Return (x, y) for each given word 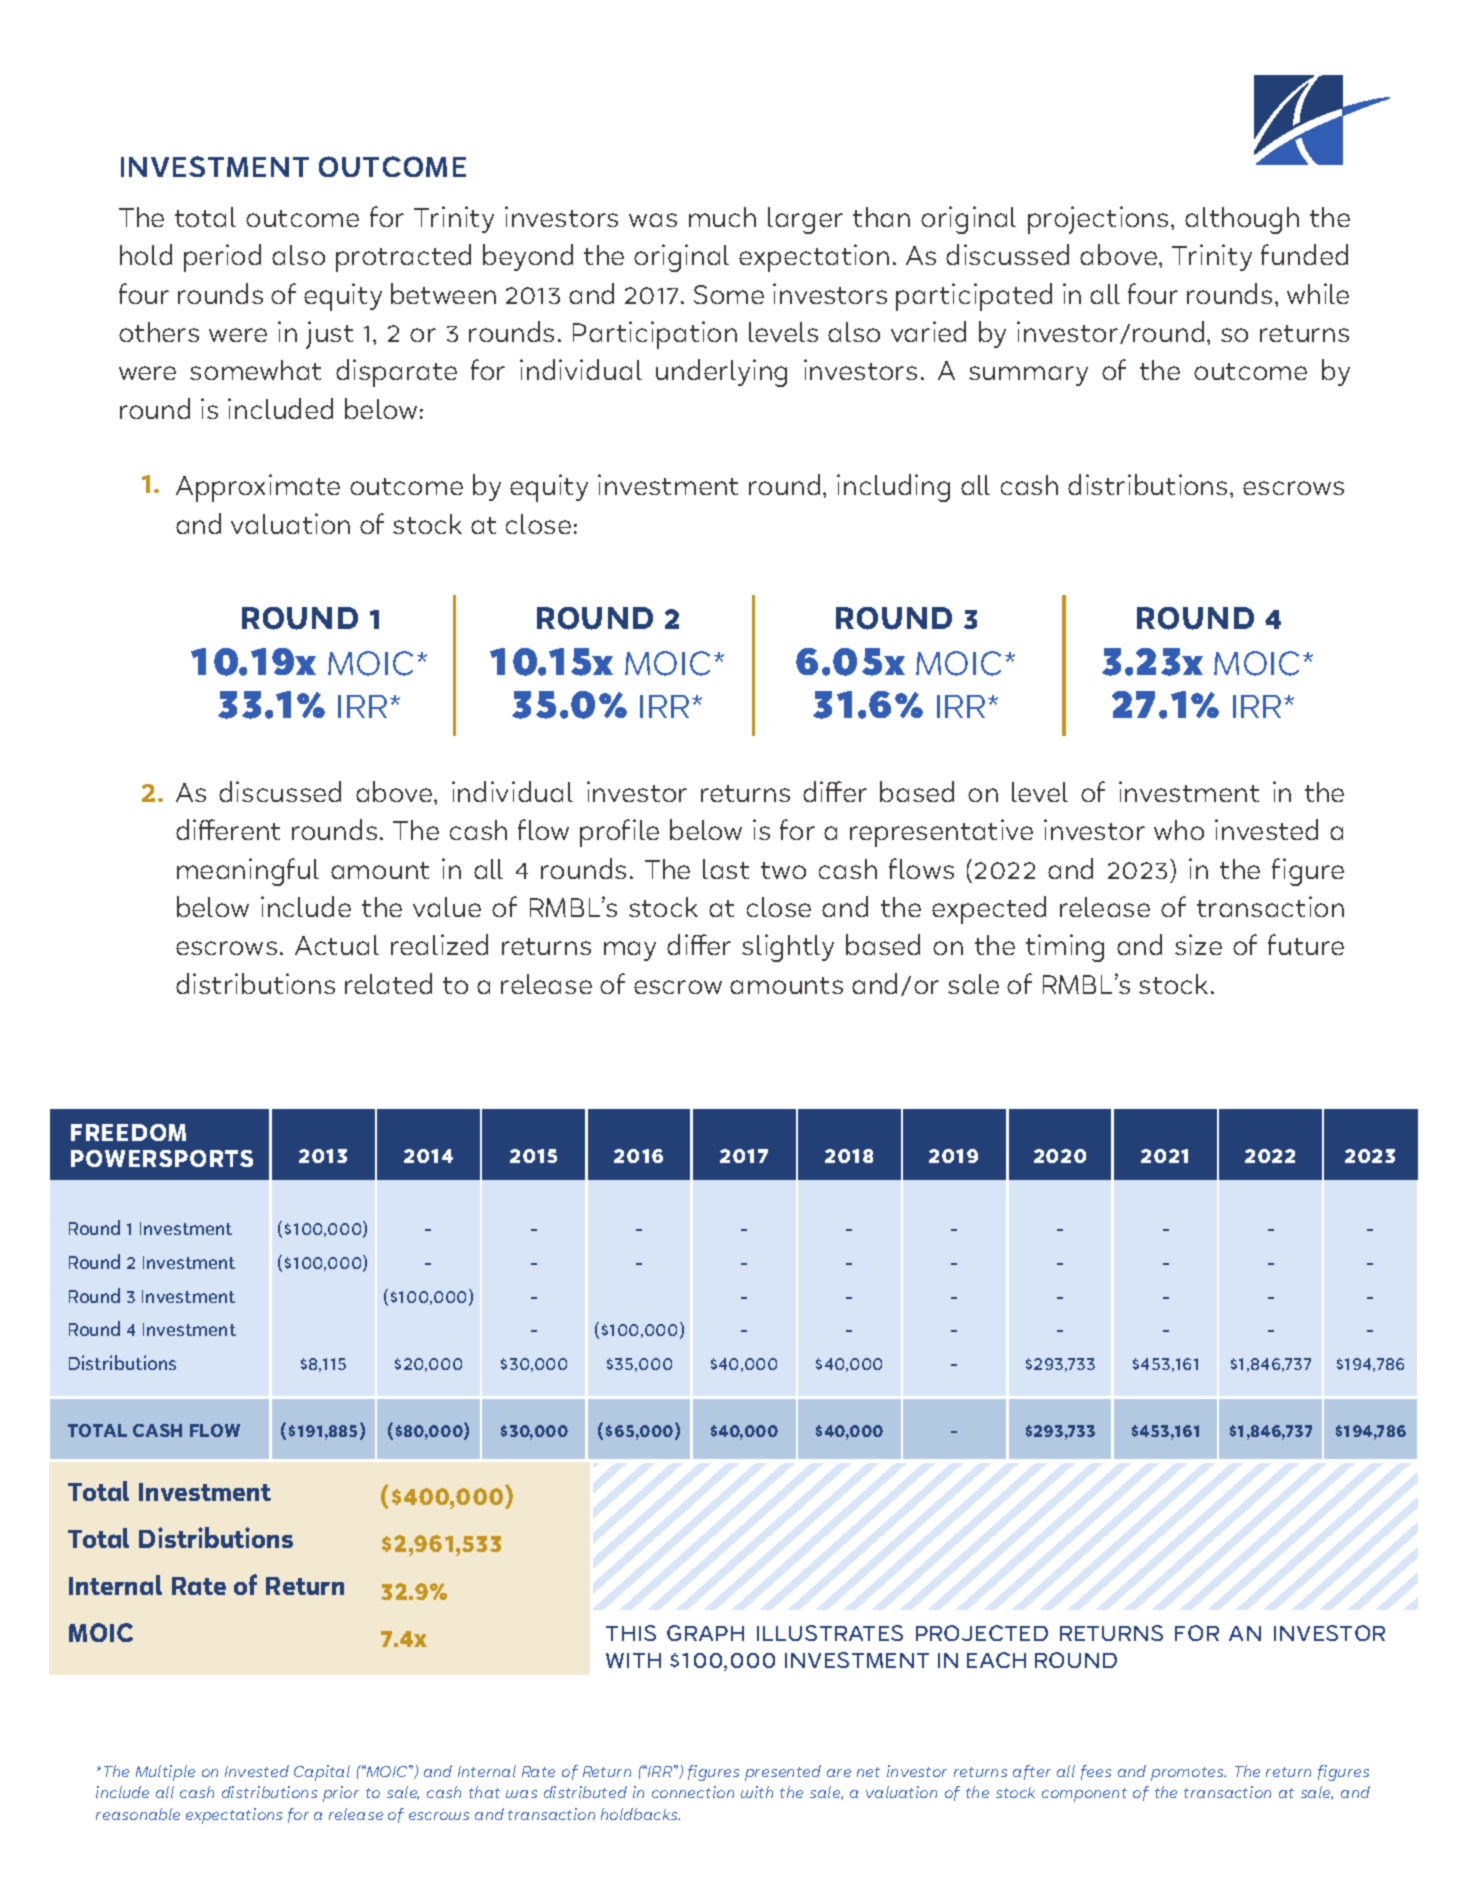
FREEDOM (128, 1132)
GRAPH (705, 1633)
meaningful (248, 872)
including (893, 488)
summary (1028, 376)
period (222, 258)
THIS (631, 1633)
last (726, 869)
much (722, 217)
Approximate (258, 488)
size (1198, 944)
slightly (788, 948)
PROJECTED (982, 1633)
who (1179, 830)
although (1242, 220)
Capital (322, 1773)
